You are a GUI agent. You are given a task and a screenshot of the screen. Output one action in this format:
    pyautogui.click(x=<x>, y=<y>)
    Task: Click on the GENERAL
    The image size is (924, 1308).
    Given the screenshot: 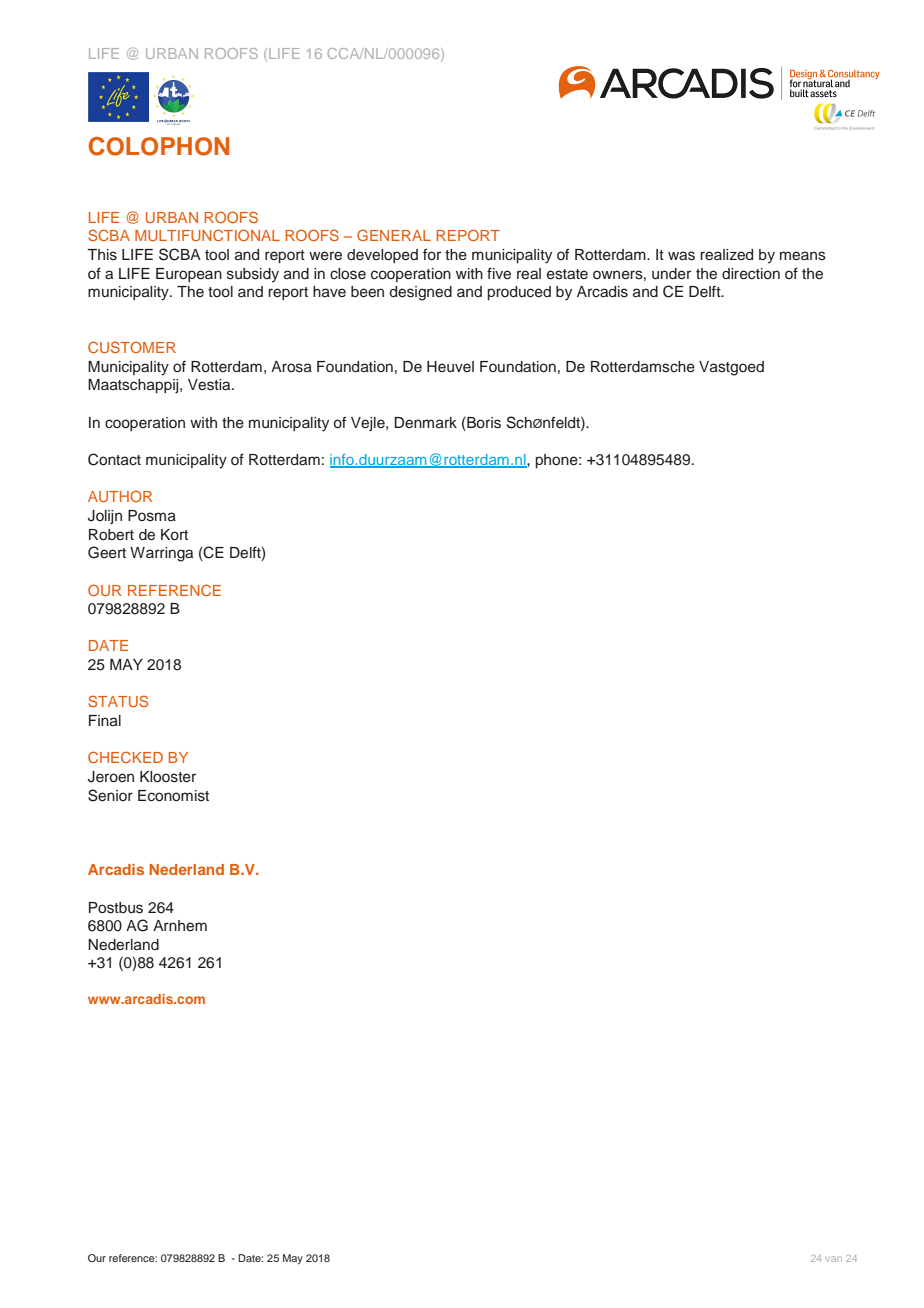 What is the action you would take?
    pyautogui.click(x=394, y=235)
